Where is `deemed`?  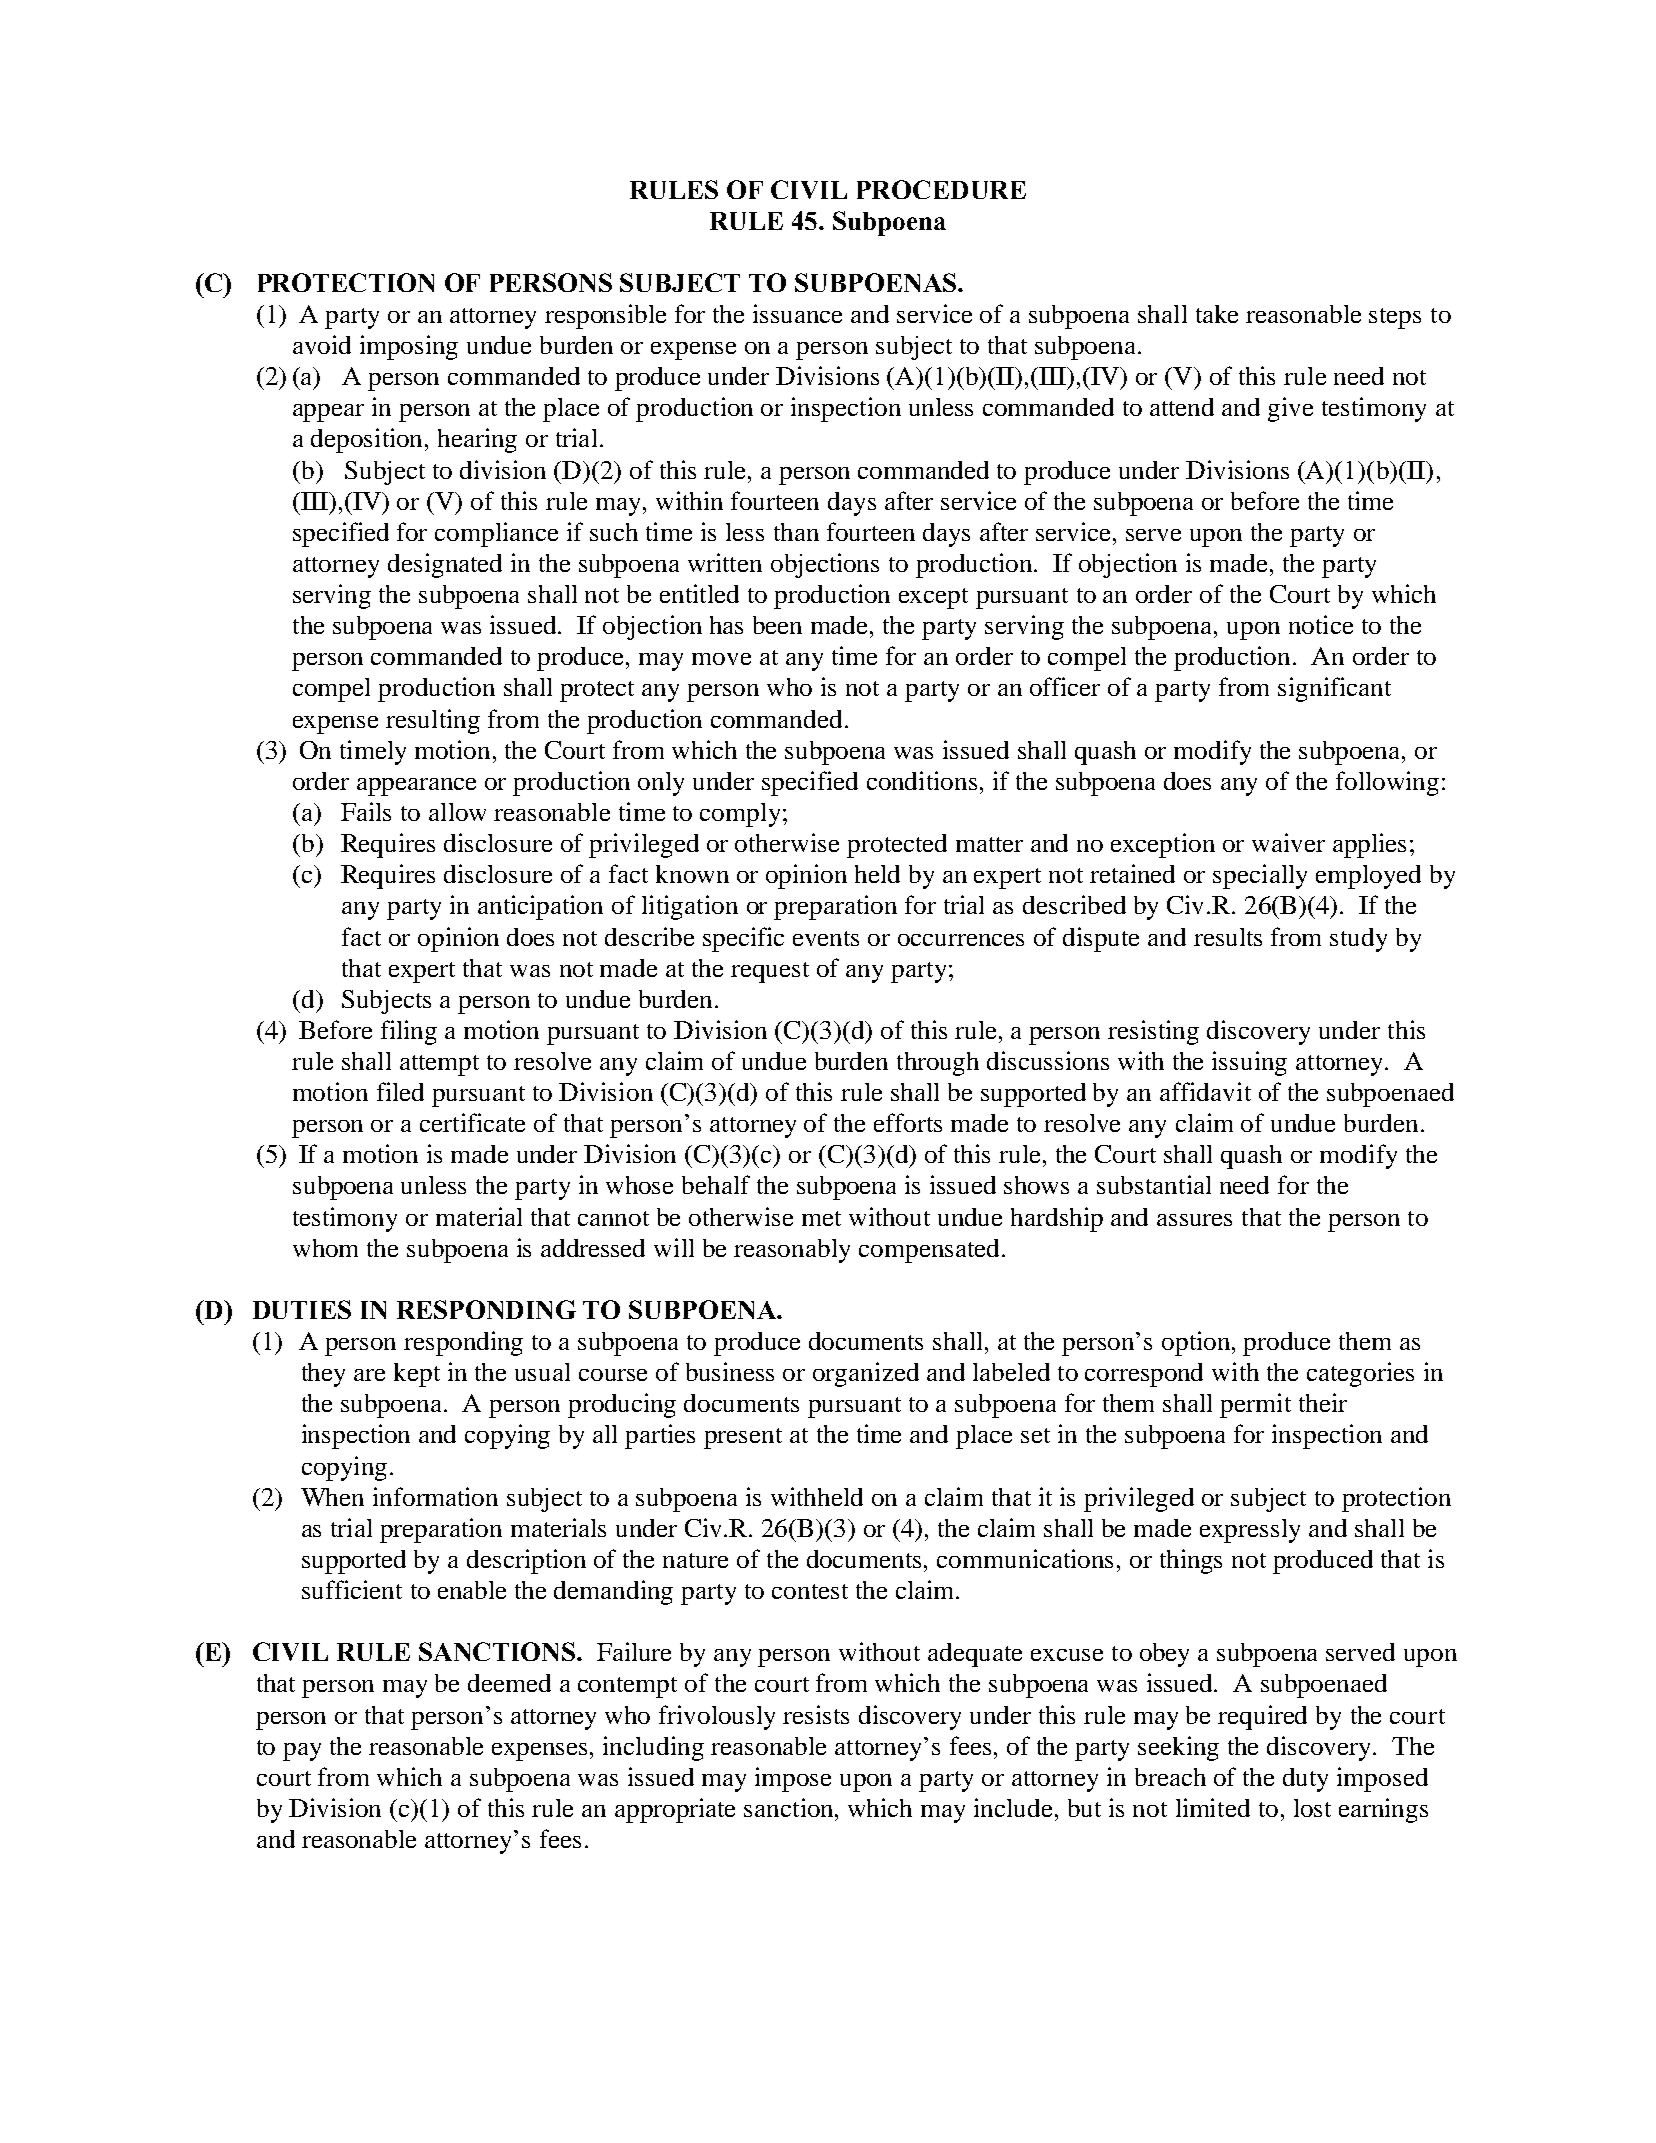 deemed is located at coordinates (509, 1683).
